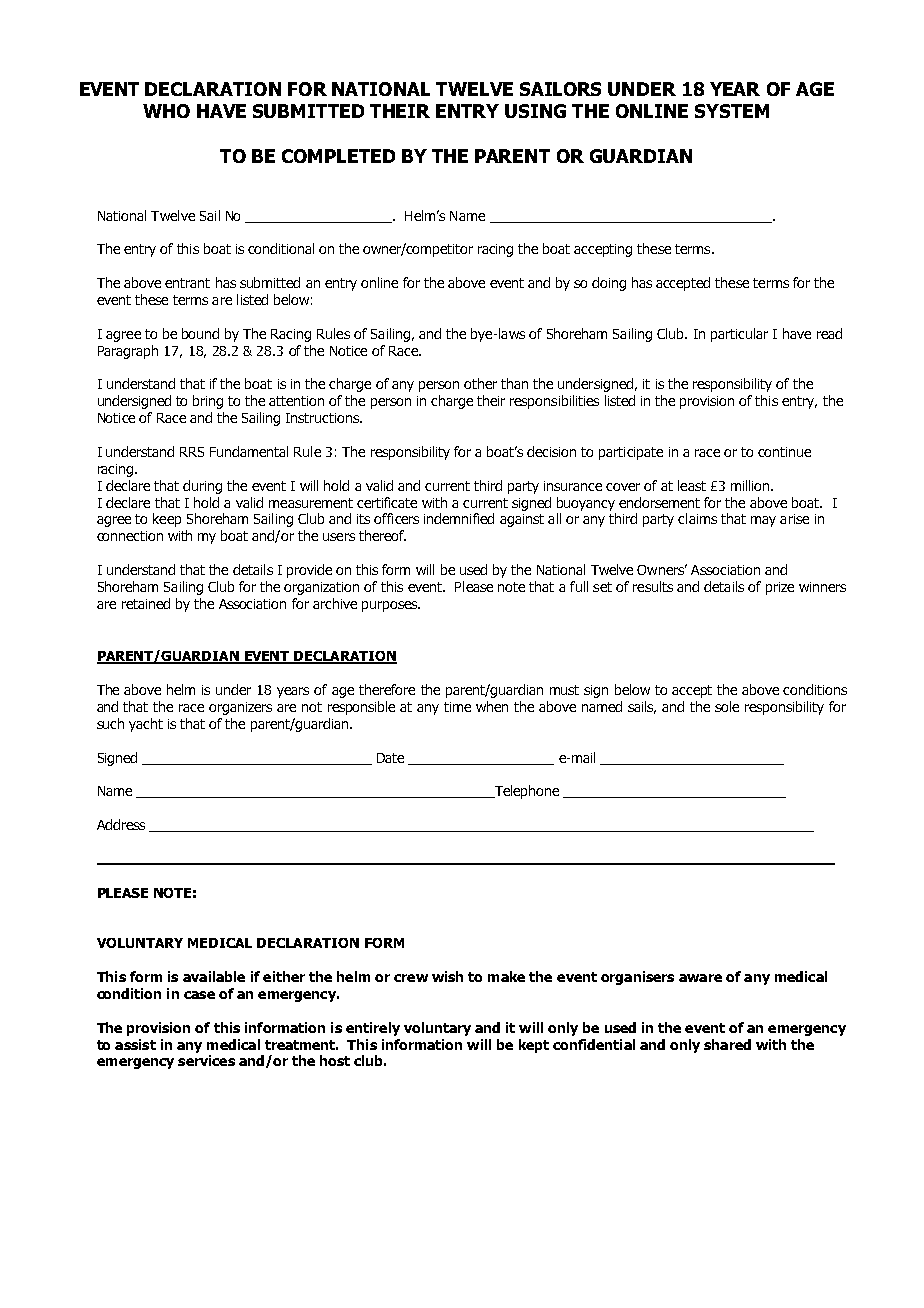 The image size is (924, 1308). I want to click on sole, so click(727, 706).
